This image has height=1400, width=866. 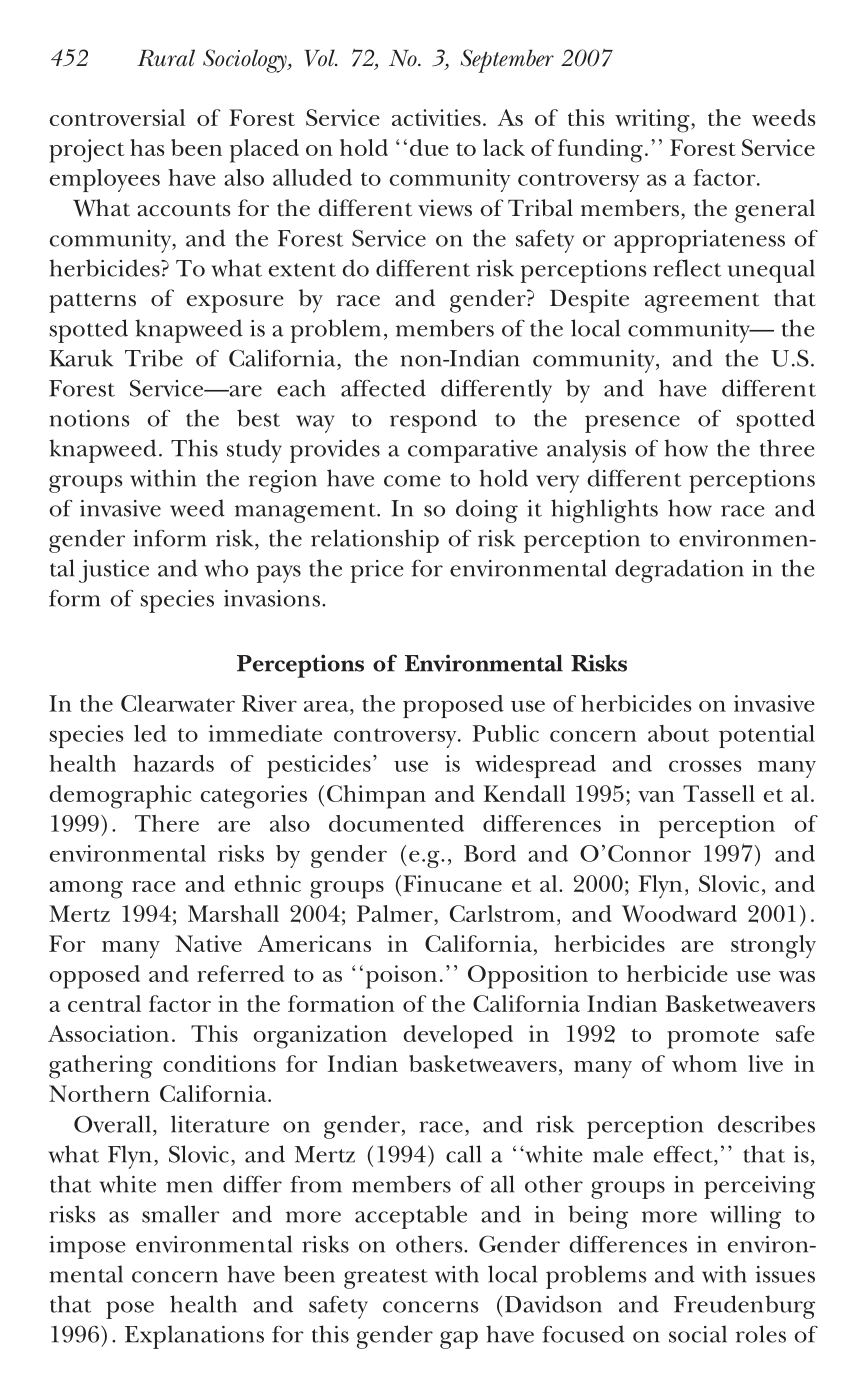 I want to click on social, so click(x=698, y=1334).
